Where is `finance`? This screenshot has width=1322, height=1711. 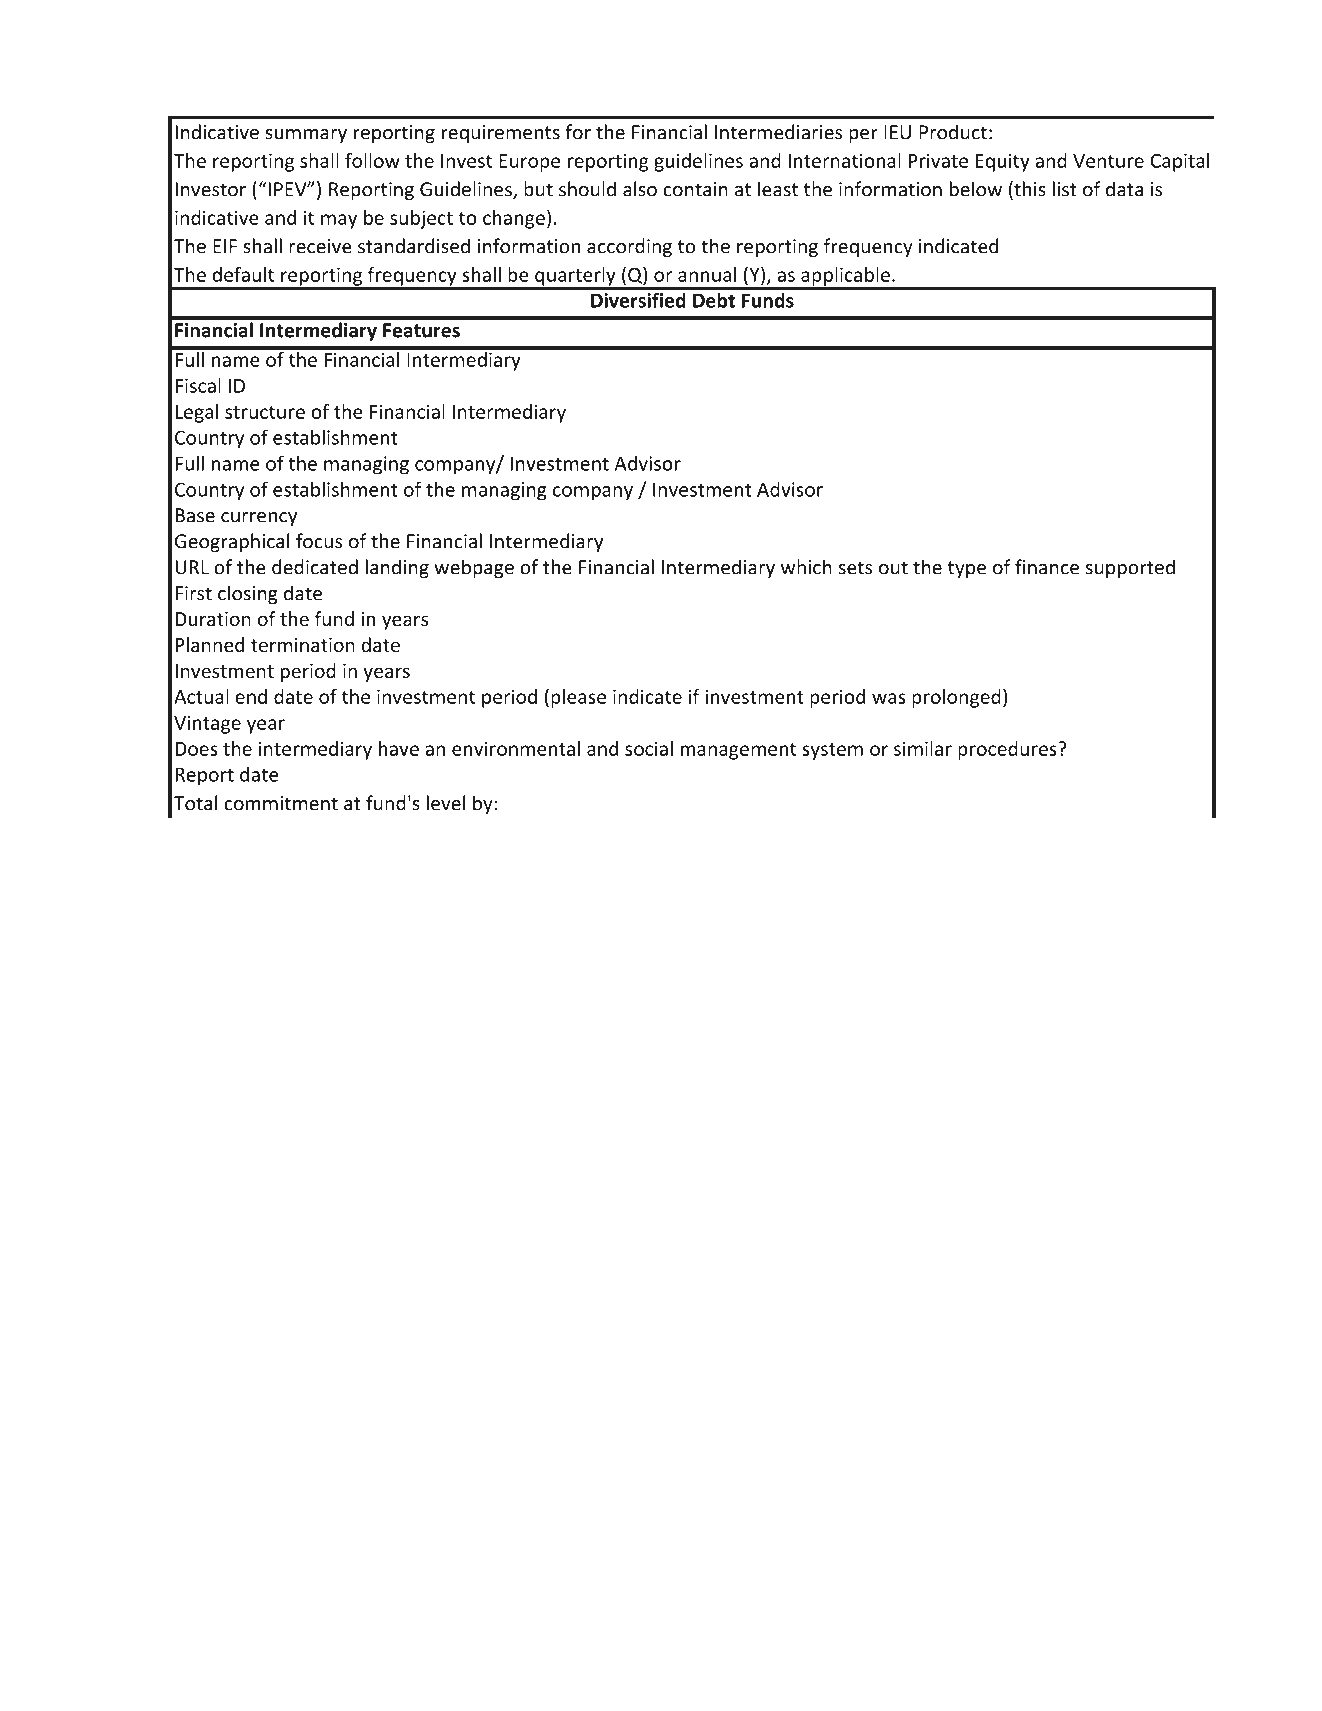
finance is located at coordinates (1047, 567).
